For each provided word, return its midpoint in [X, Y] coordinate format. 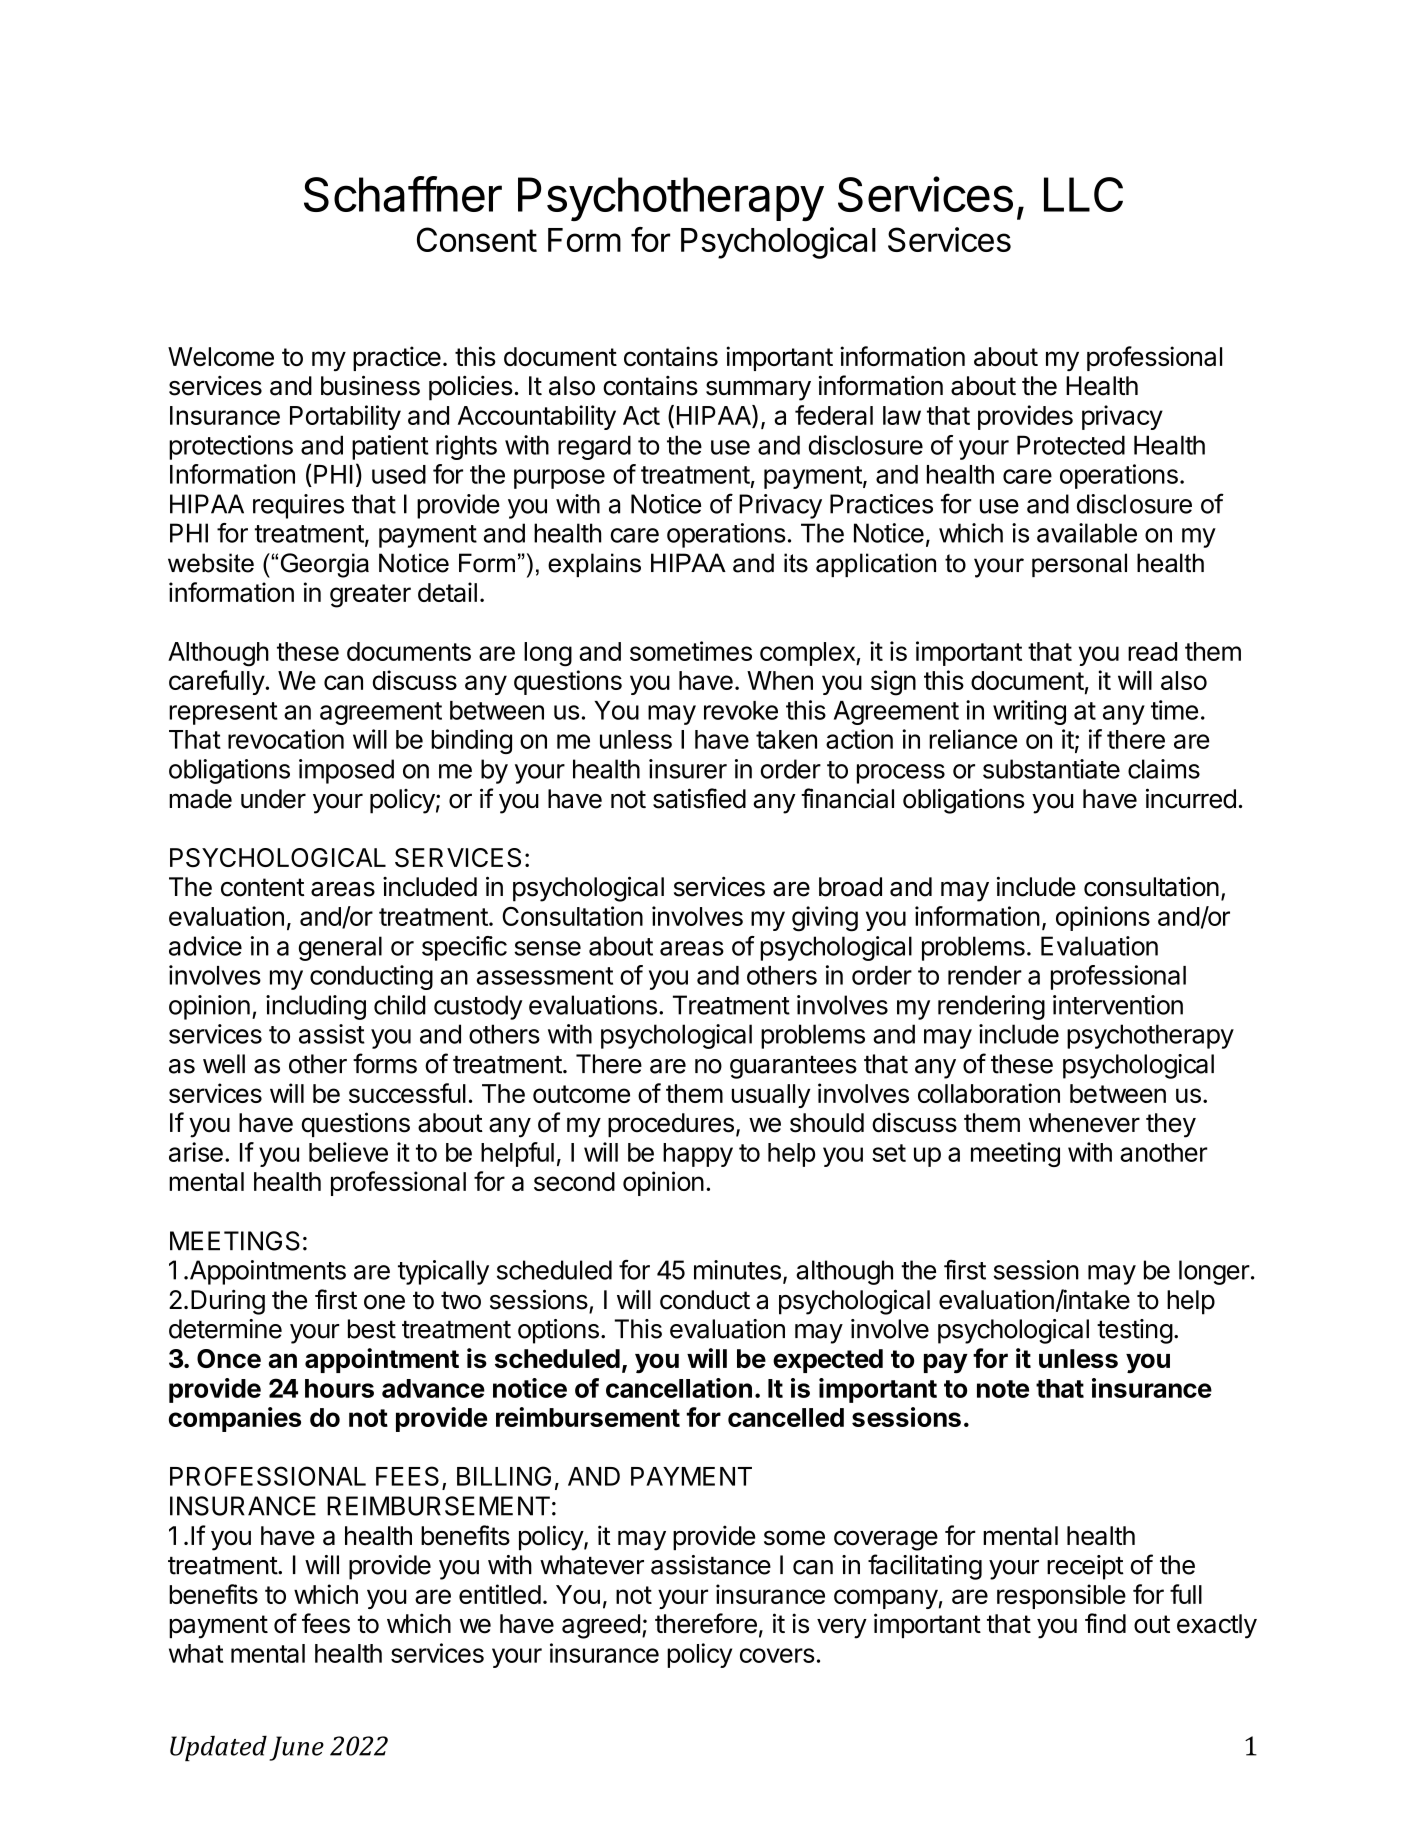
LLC [1083, 194]
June [296, 1748]
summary [758, 390]
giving [825, 919]
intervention [1118, 1005]
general [340, 948]
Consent [477, 239]
